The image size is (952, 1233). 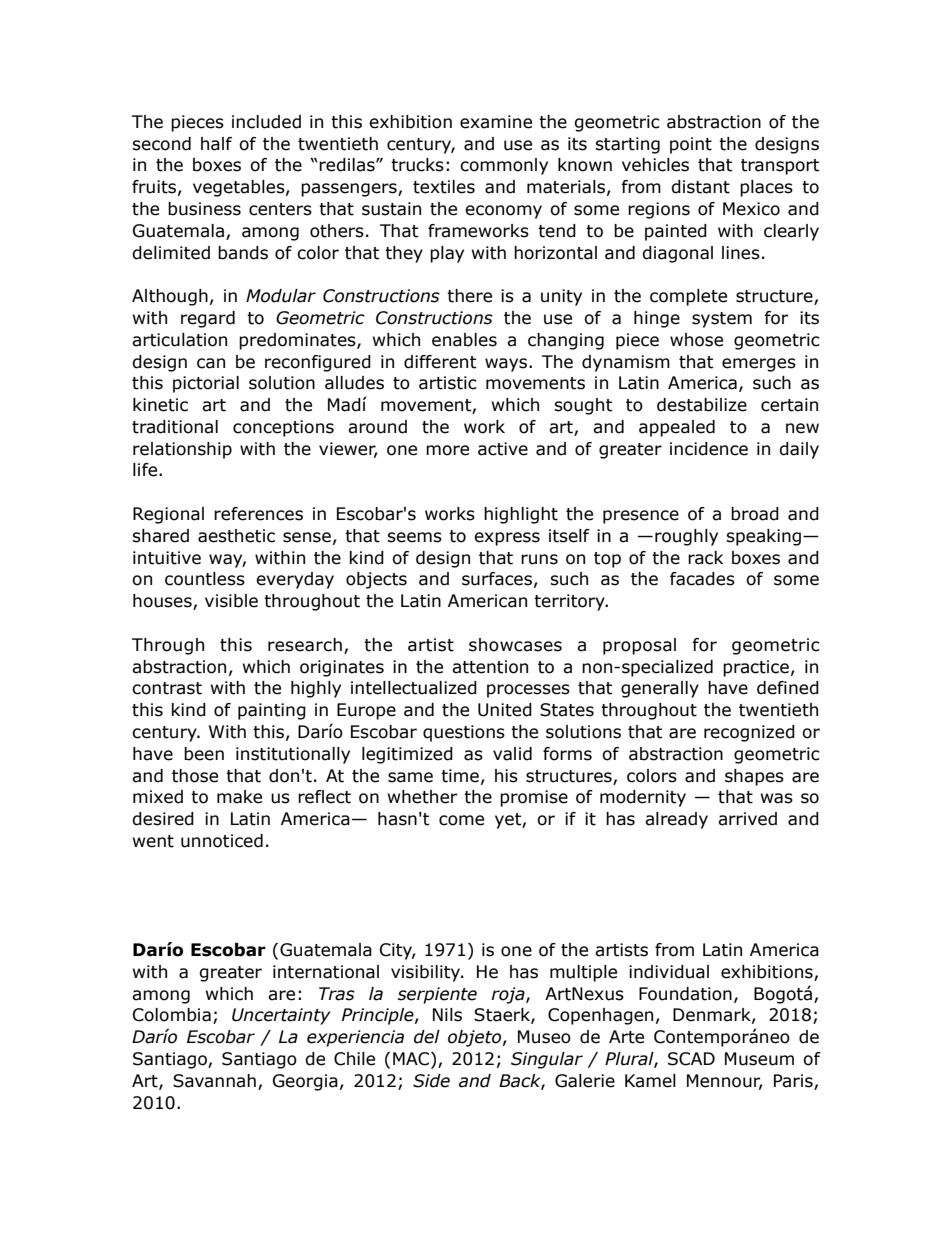 I want to click on system, so click(x=722, y=320).
